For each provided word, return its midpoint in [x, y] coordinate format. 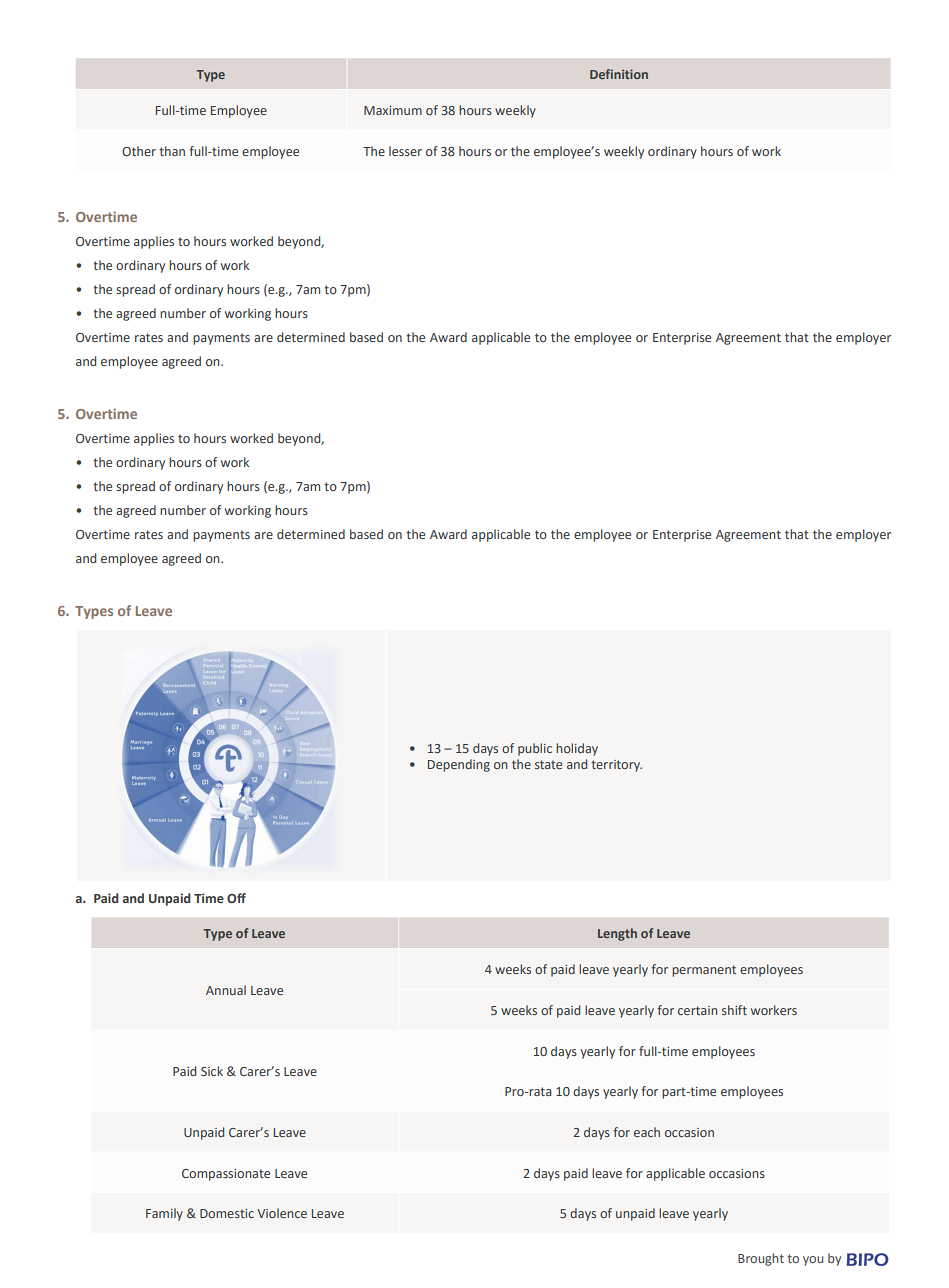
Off [236, 898]
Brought [761, 1259]
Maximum [393, 110]
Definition [619, 74]
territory [616, 766]
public [535, 749]
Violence [282, 1213]
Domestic [227, 1213]
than [172, 151]
